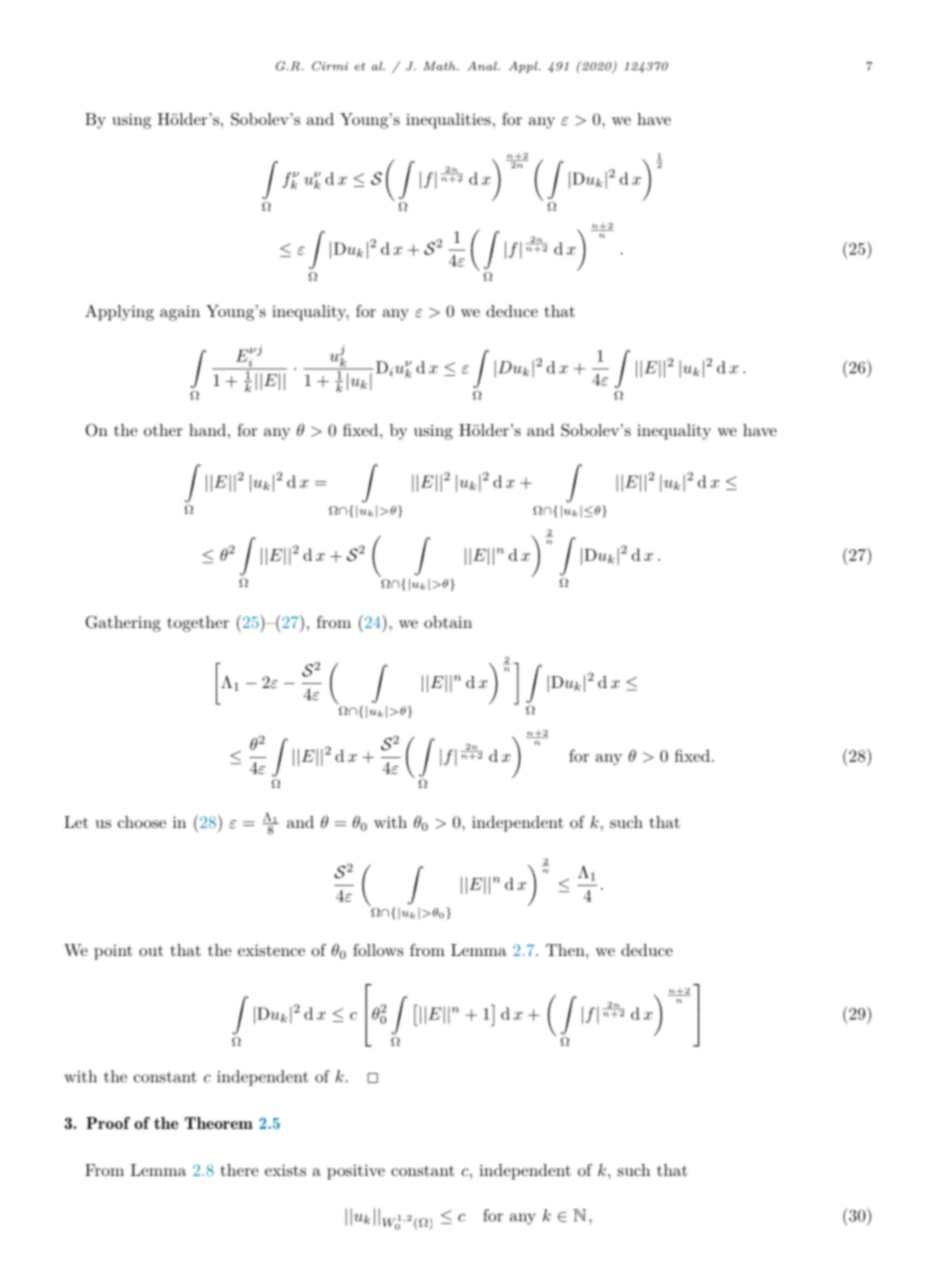 The width and height of the document is (944, 1288). I want to click on exists, so click(285, 1170).
